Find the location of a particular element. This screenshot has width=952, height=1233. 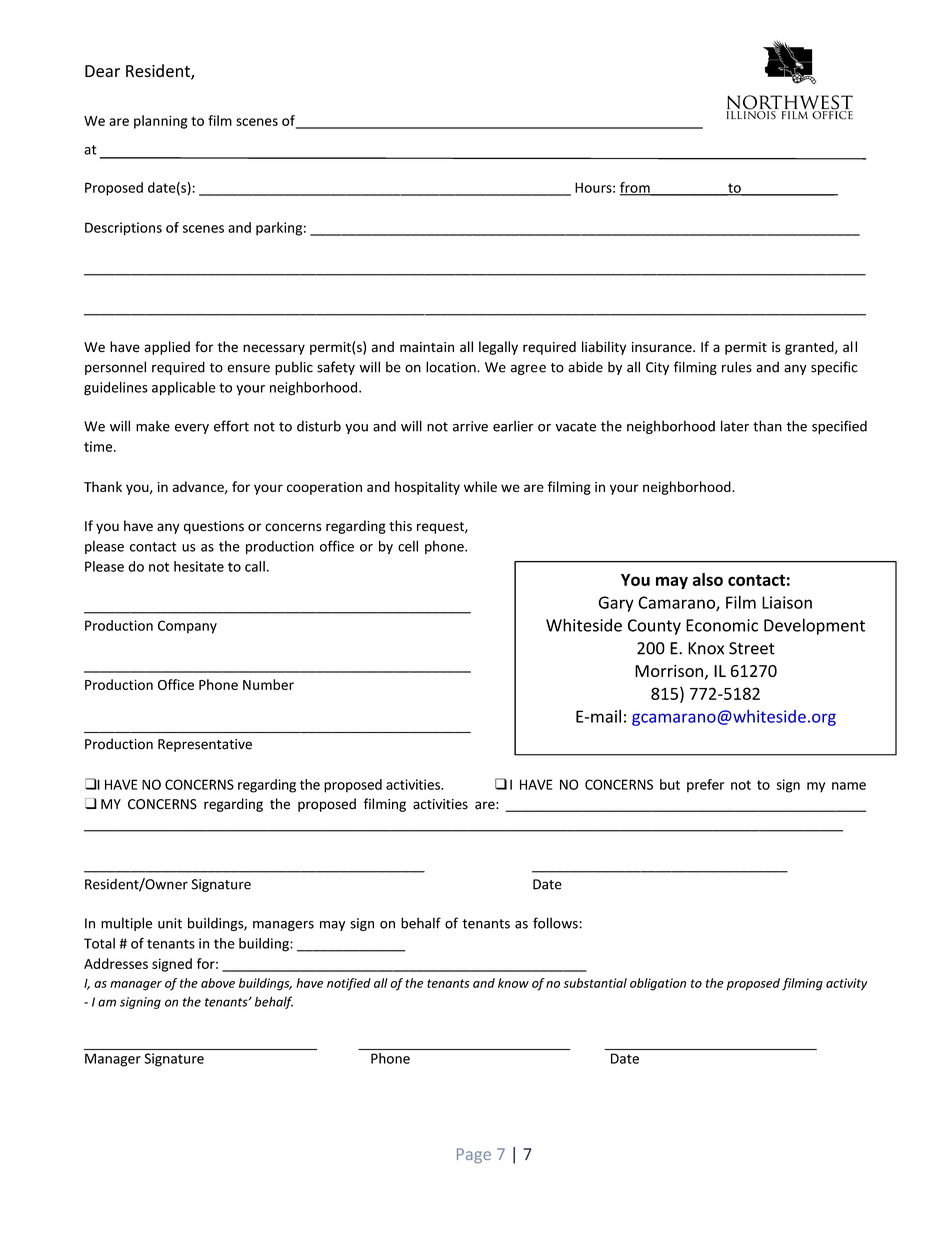

legally is located at coordinates (498, 348).
